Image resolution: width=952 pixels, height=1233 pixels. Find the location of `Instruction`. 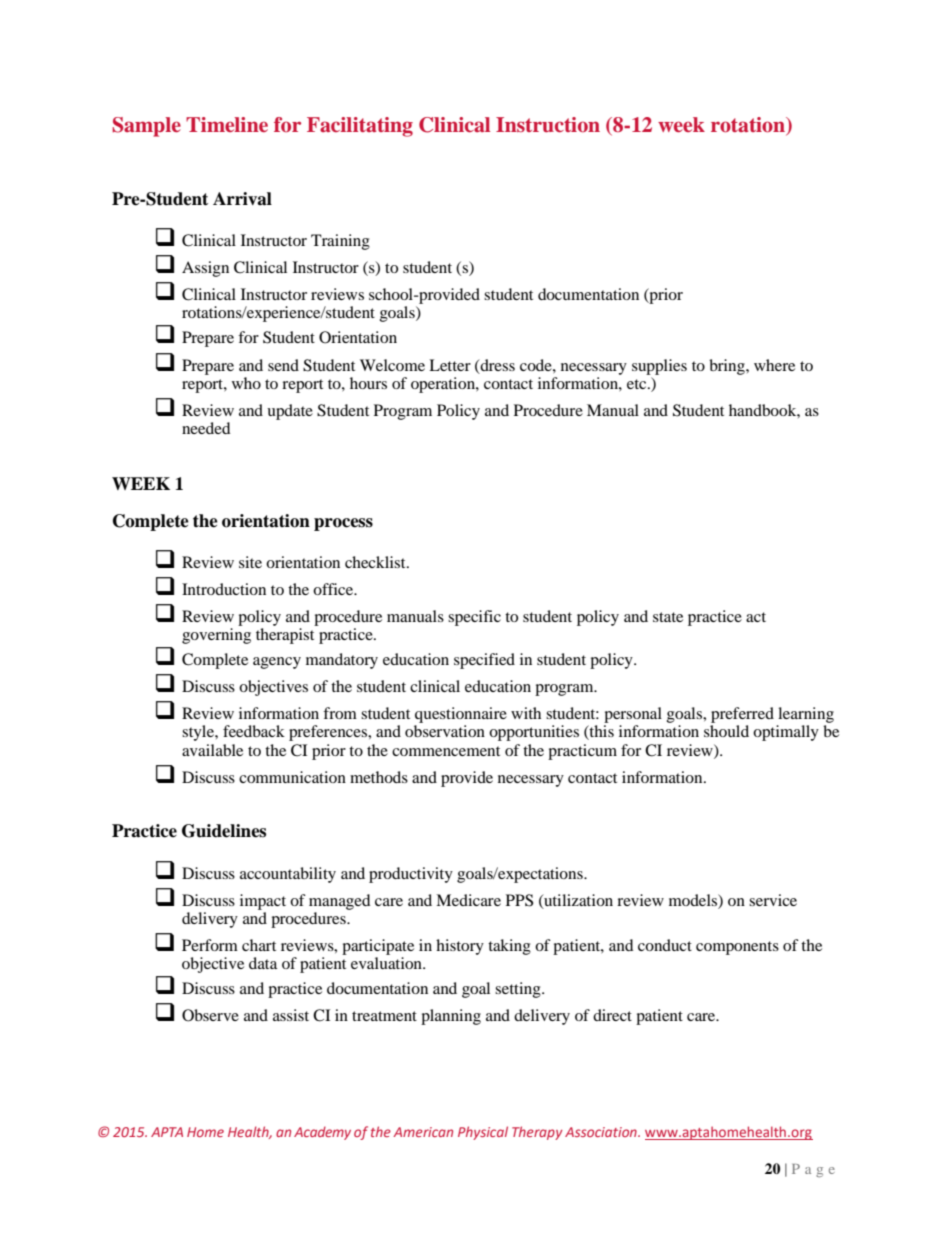

Instruction is located at coordinates (548, 124).
